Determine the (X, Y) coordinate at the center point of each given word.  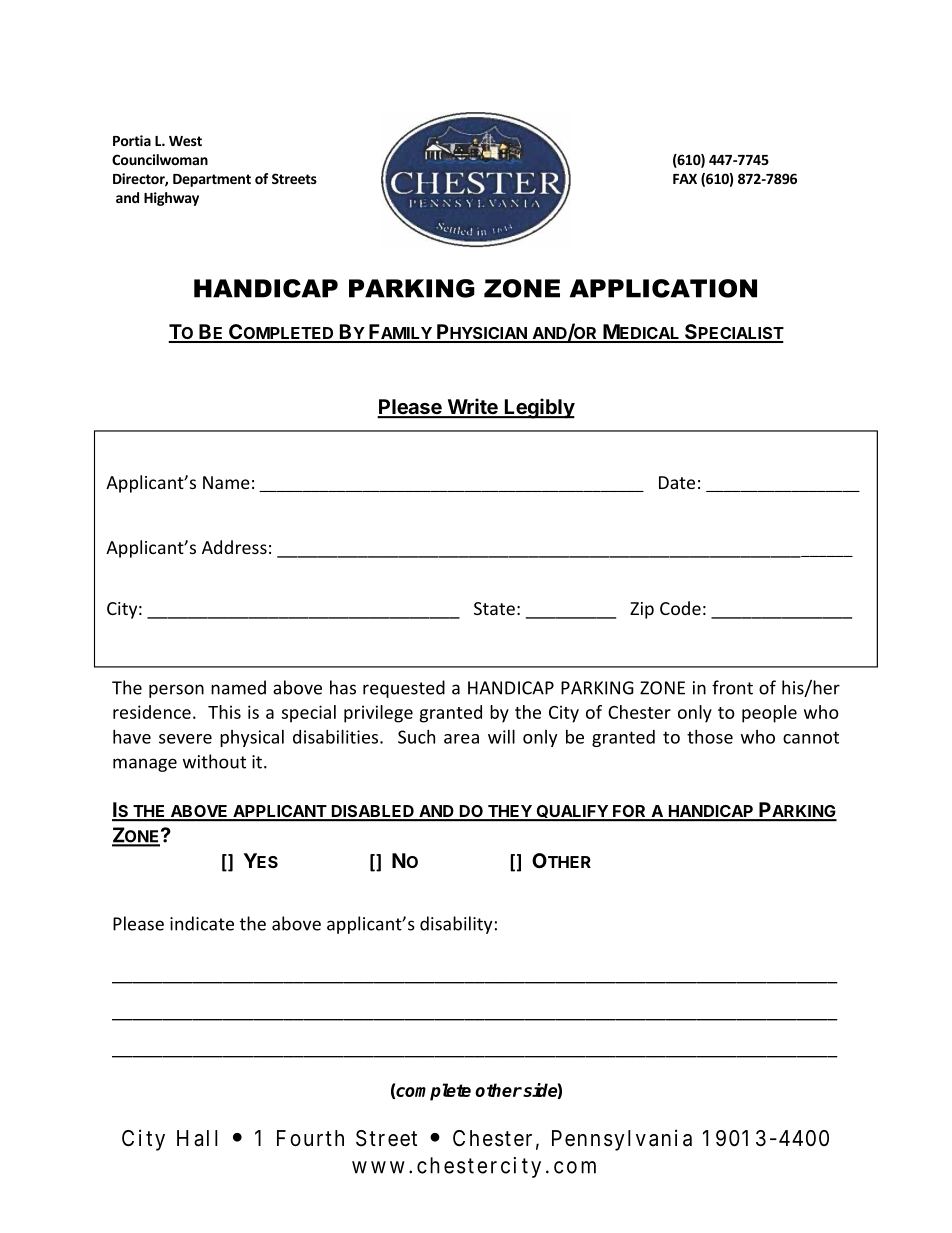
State (494, 608)
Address (234, 547)
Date (677, 482)
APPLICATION (663, 288)
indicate (202, 923)
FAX (685, 179)
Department (212, 180)
